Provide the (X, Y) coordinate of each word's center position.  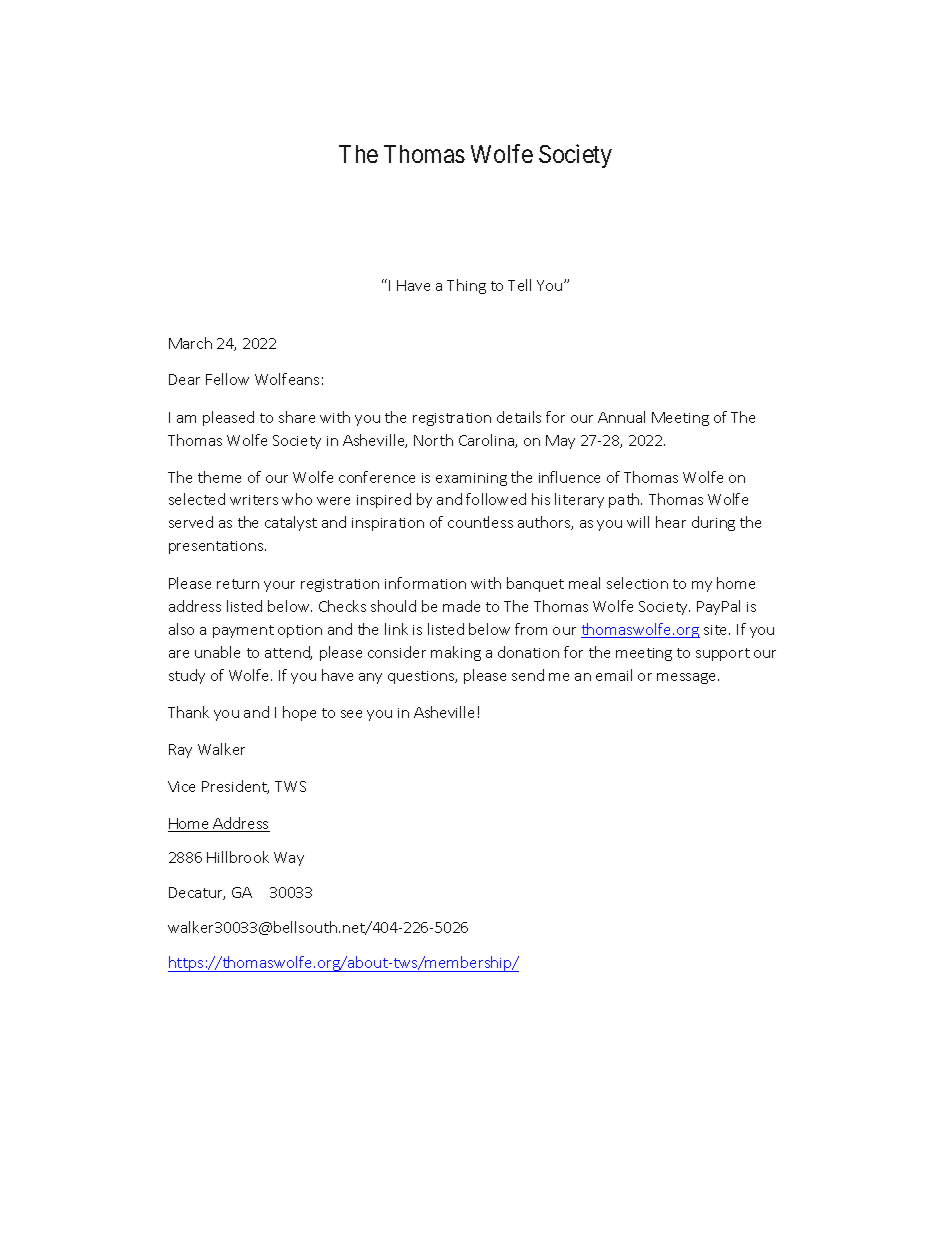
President (235, 787)
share (297, 417)
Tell (519, 285)
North (433, 440)
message (688, 678)
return (238, 584)
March (190, 343)
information (425, 583)
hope (299, 713)
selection (637, 583)
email (614, 675)
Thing (466, 286)
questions (422, 677)
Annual (621, 417)
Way (289, 859)
